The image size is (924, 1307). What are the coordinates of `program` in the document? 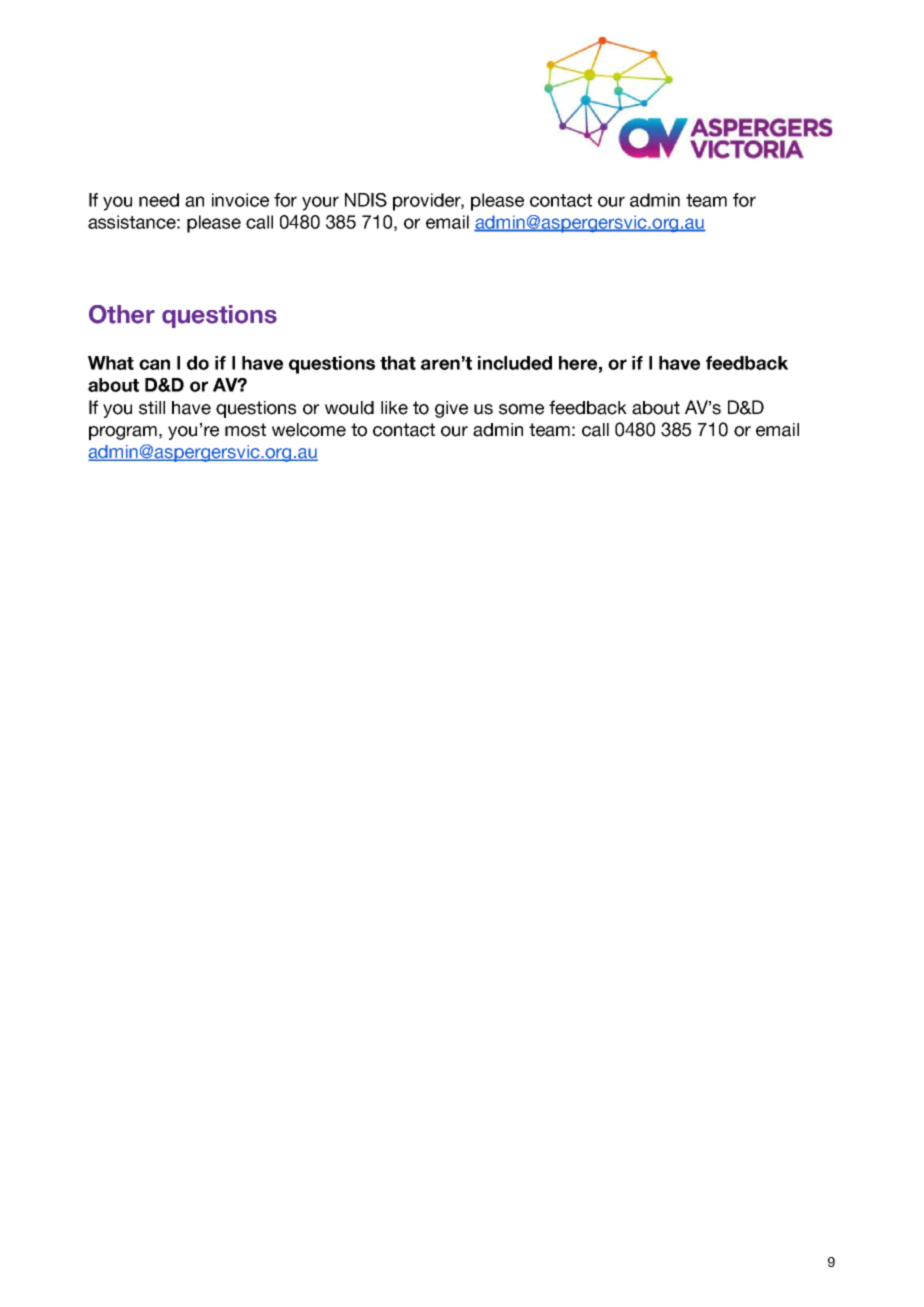 It's located at (123, 433).
